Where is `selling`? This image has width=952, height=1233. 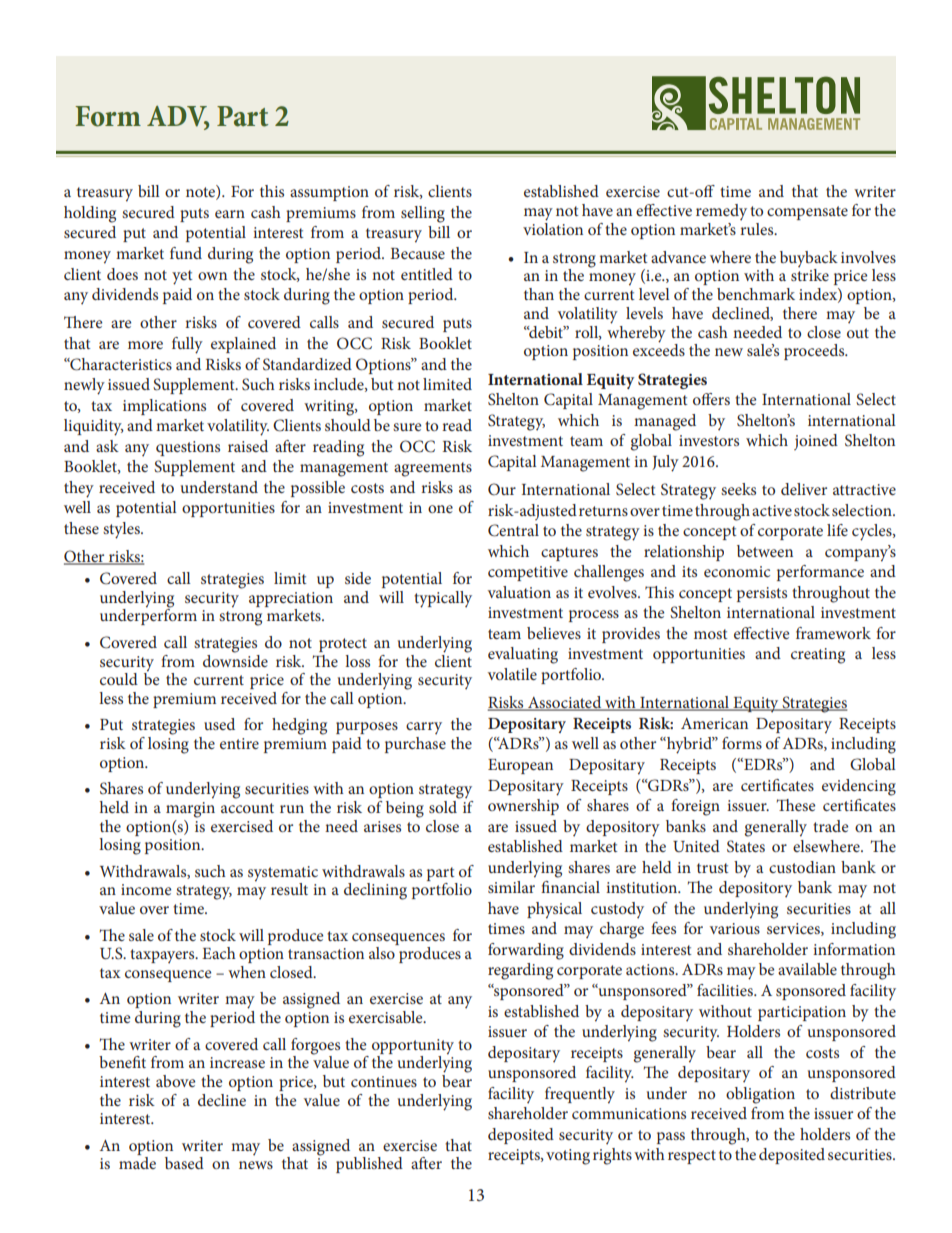 selling is located at coordinates (423, 214).
